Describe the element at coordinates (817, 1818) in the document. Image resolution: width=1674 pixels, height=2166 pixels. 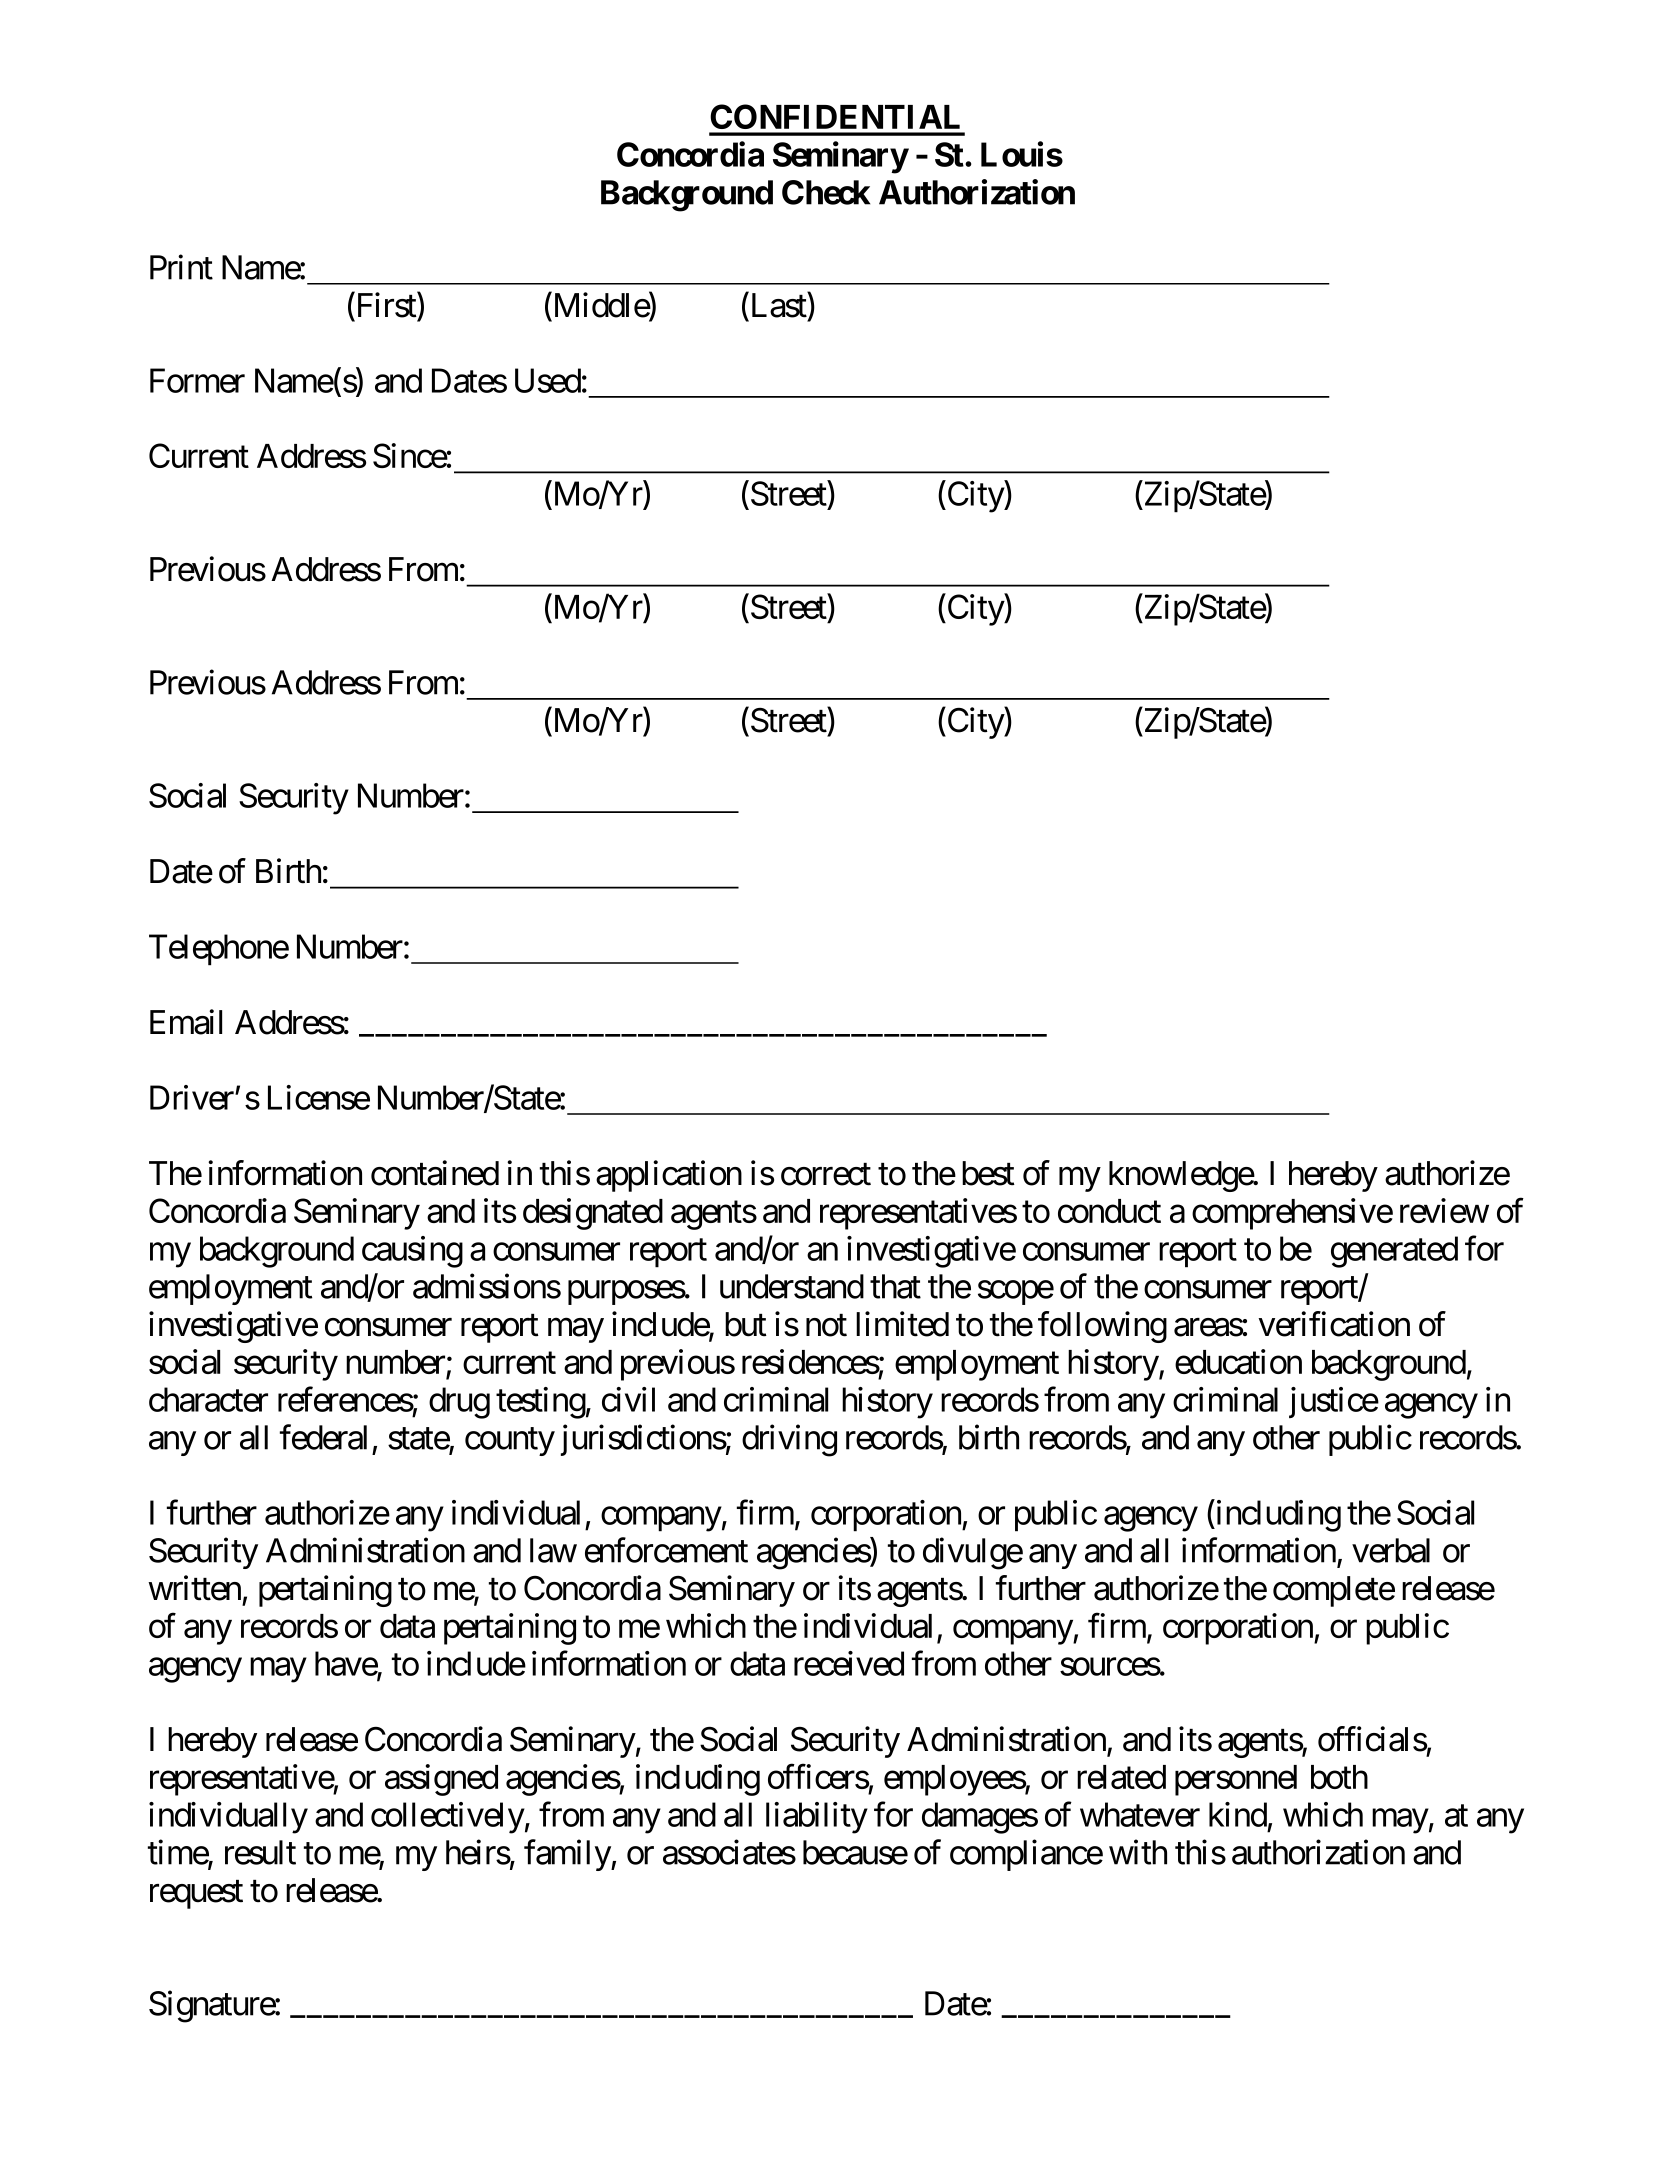
I see `liability` at that location.
